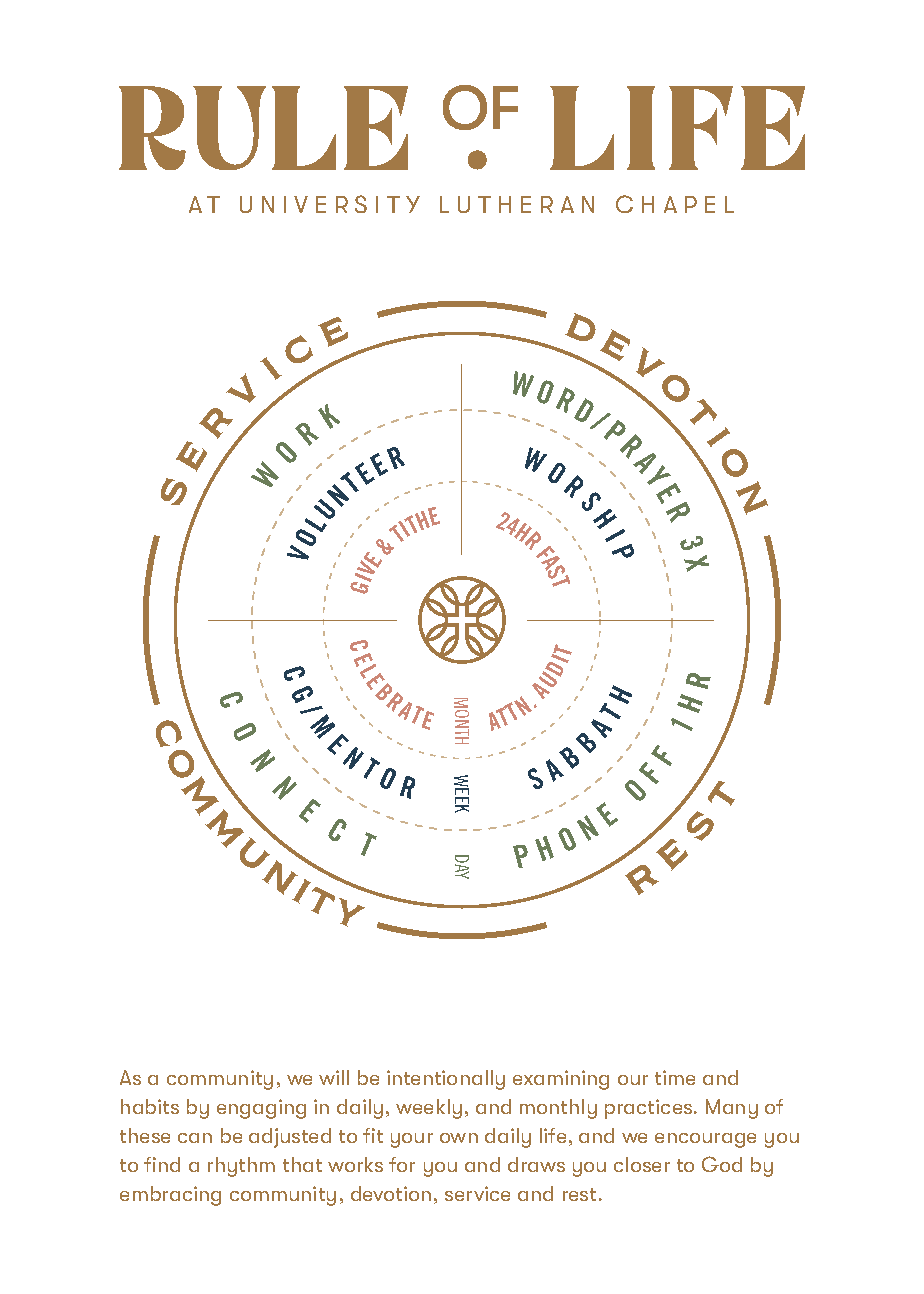  Describe the element at coordinates (650, 1109) in the document. I see `practices` at that location.
